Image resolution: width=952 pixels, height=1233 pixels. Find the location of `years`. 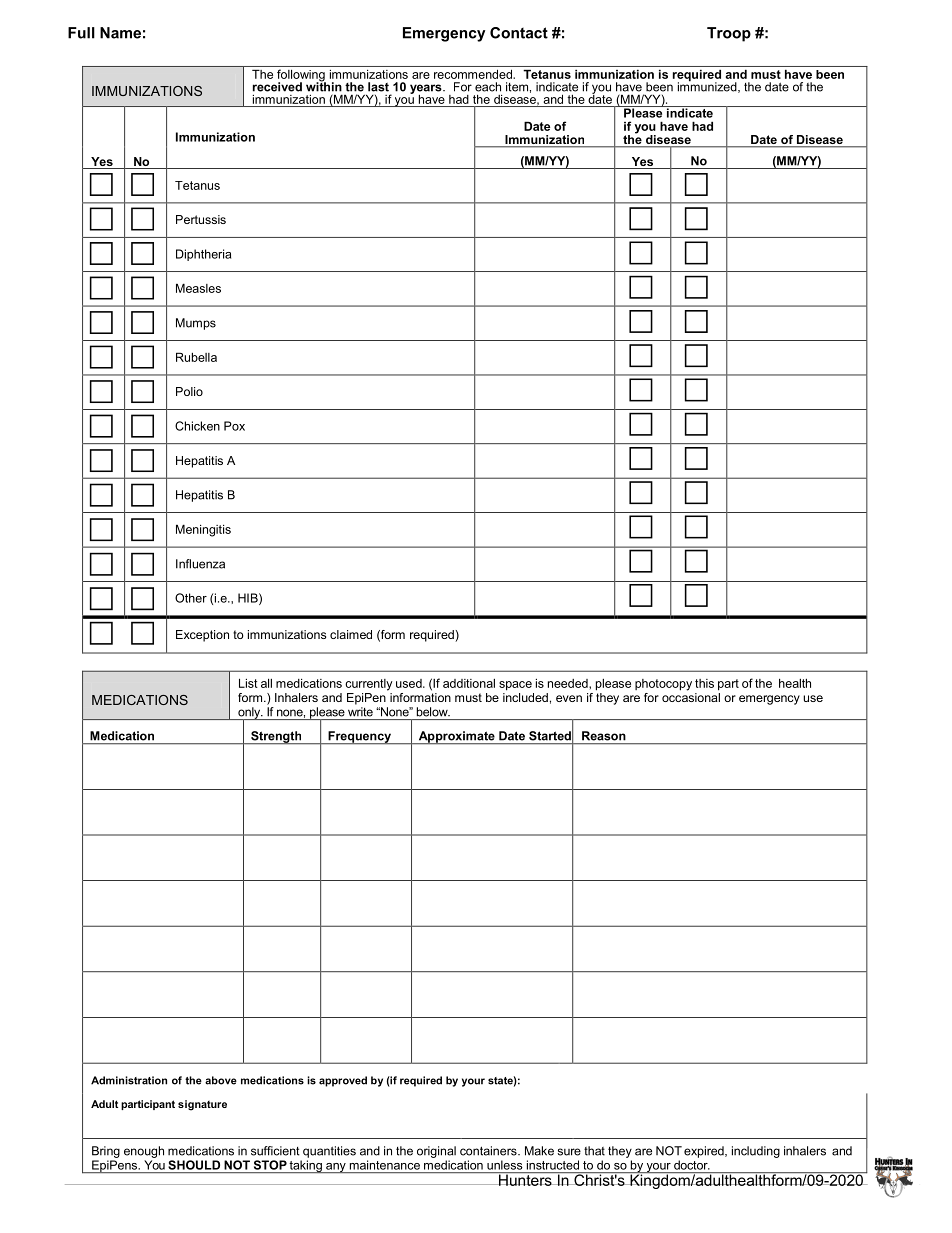

years is located at coordinates (427, 90).
